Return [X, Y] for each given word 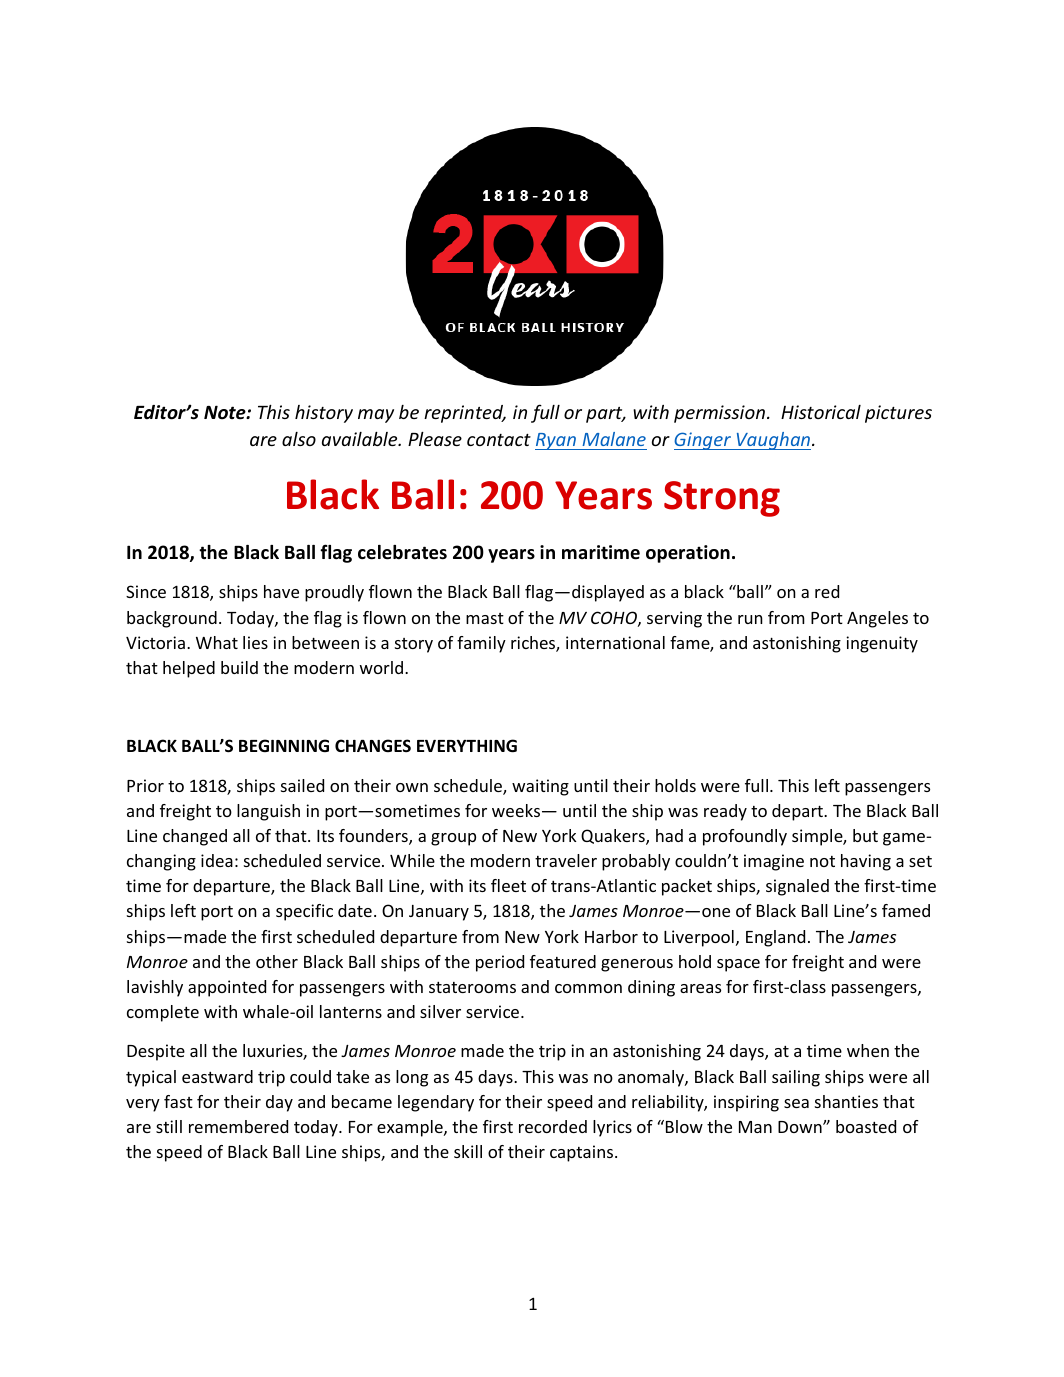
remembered [238, 1126]
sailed [302, 785]
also [299, 439]
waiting [540, 787]
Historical [821, 412]
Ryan [556, 441]
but [865, 835]
